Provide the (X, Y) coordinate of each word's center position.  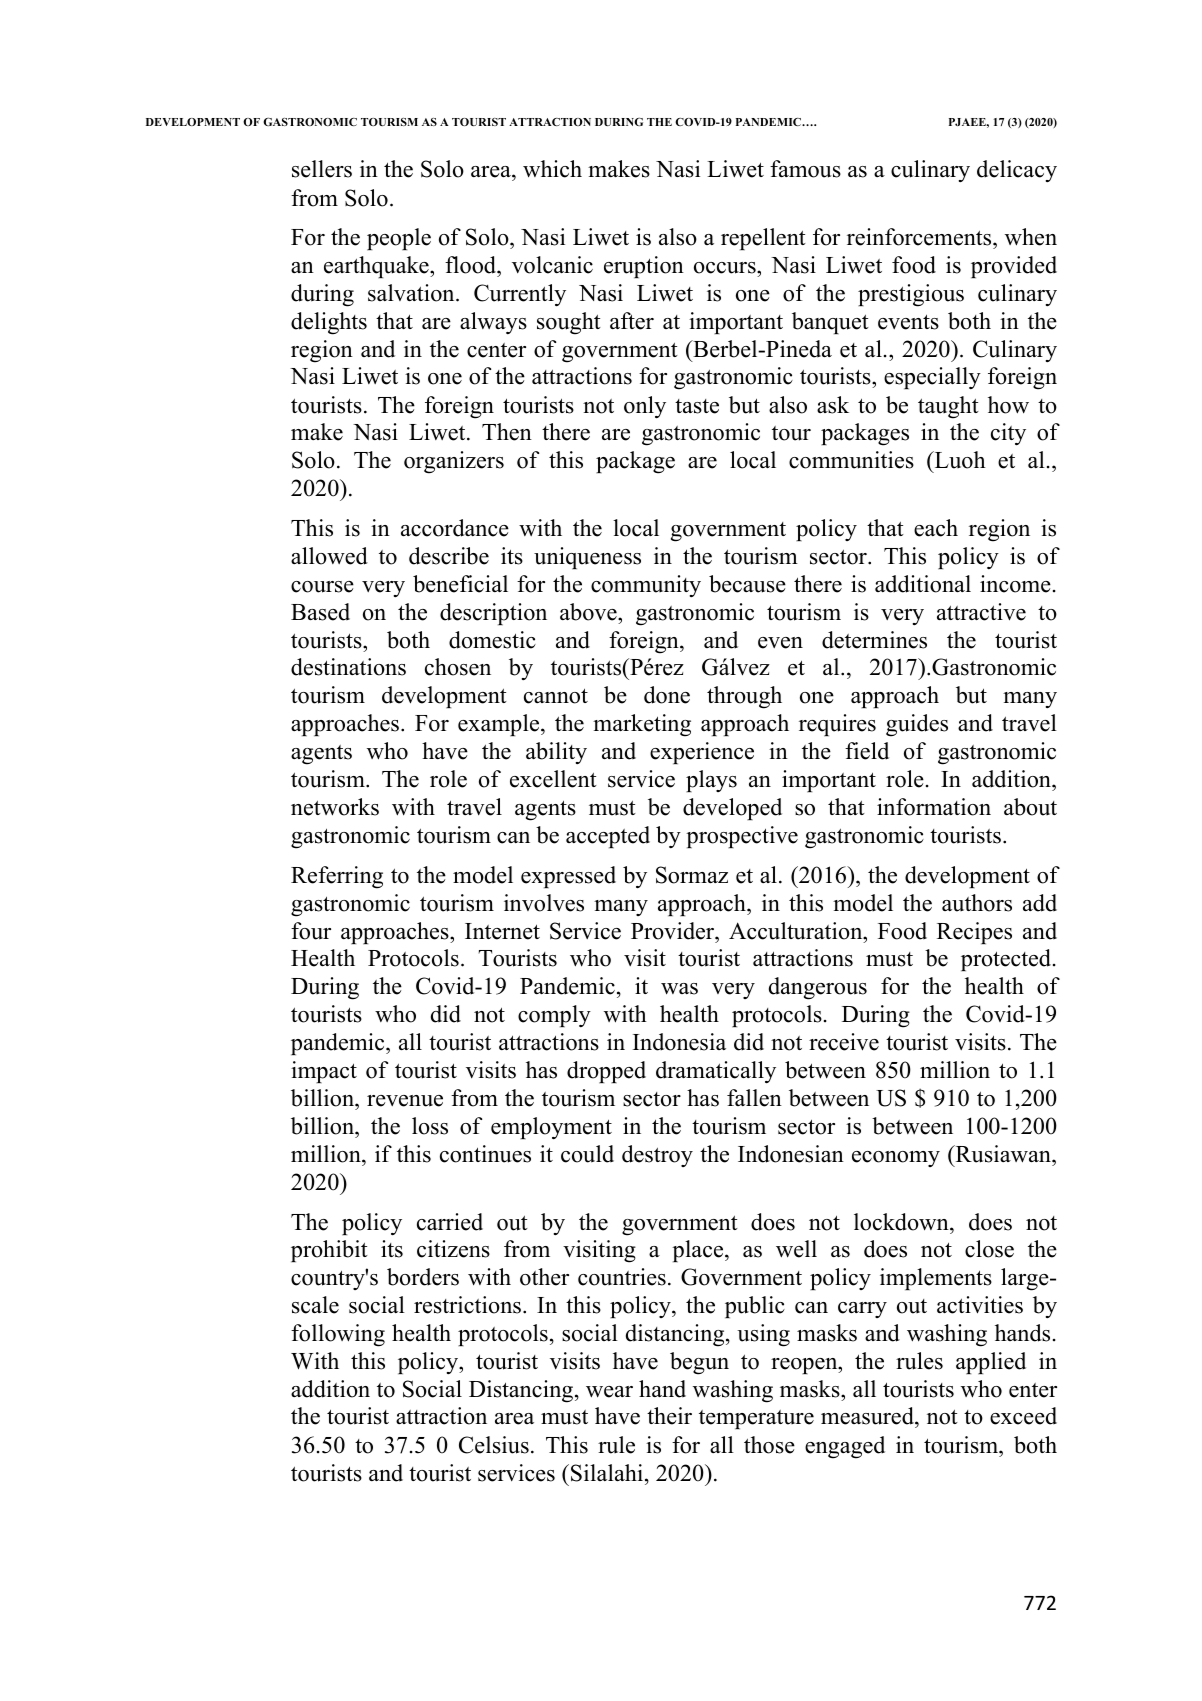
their (669, 1416)
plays (711, 781)
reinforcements (920, 238)
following (338, 1335)
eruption (644, 267)
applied (991, 1363)
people (399, 239)
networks (335, 807)
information (934, 807)
